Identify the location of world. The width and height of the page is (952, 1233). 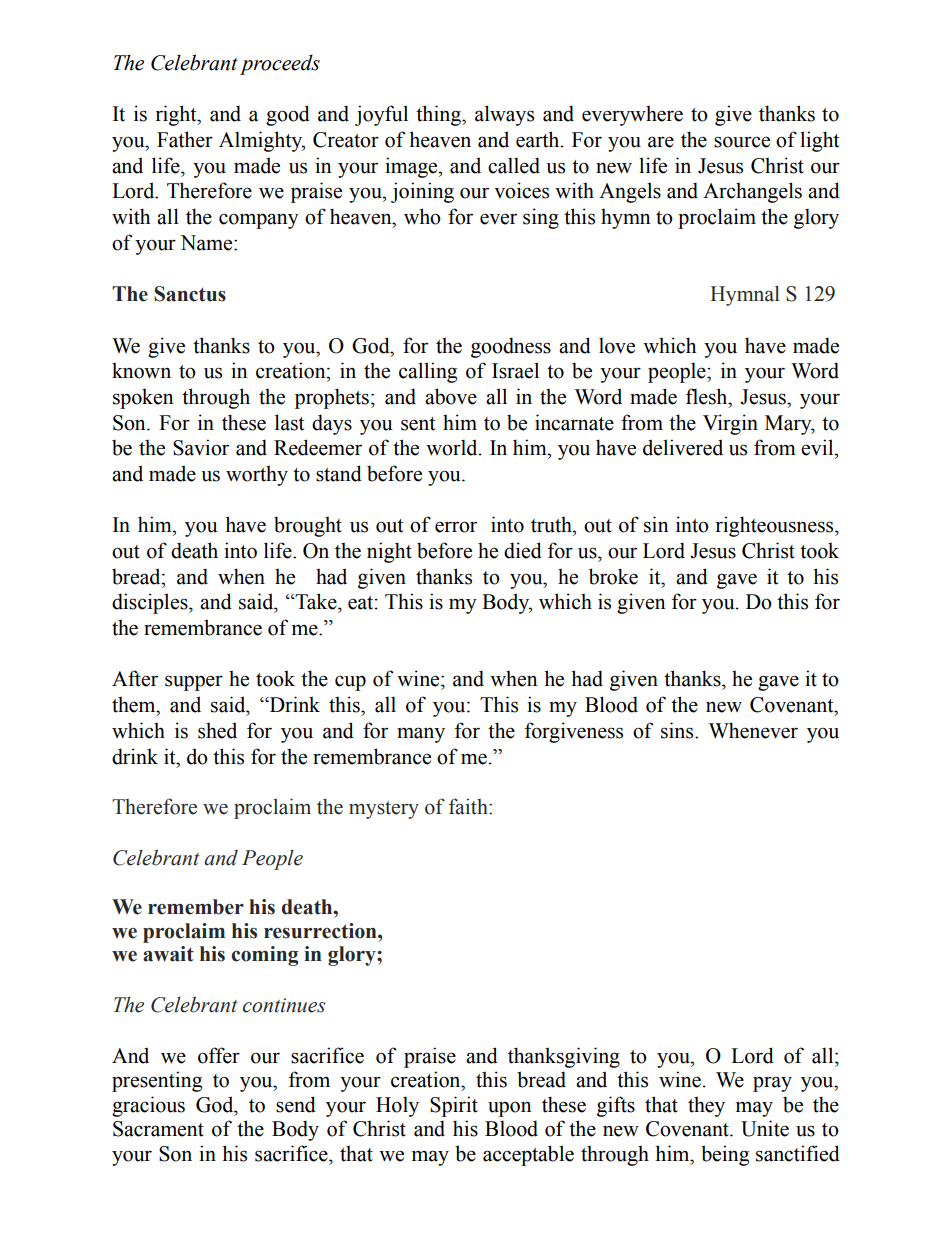
(453, 447).
